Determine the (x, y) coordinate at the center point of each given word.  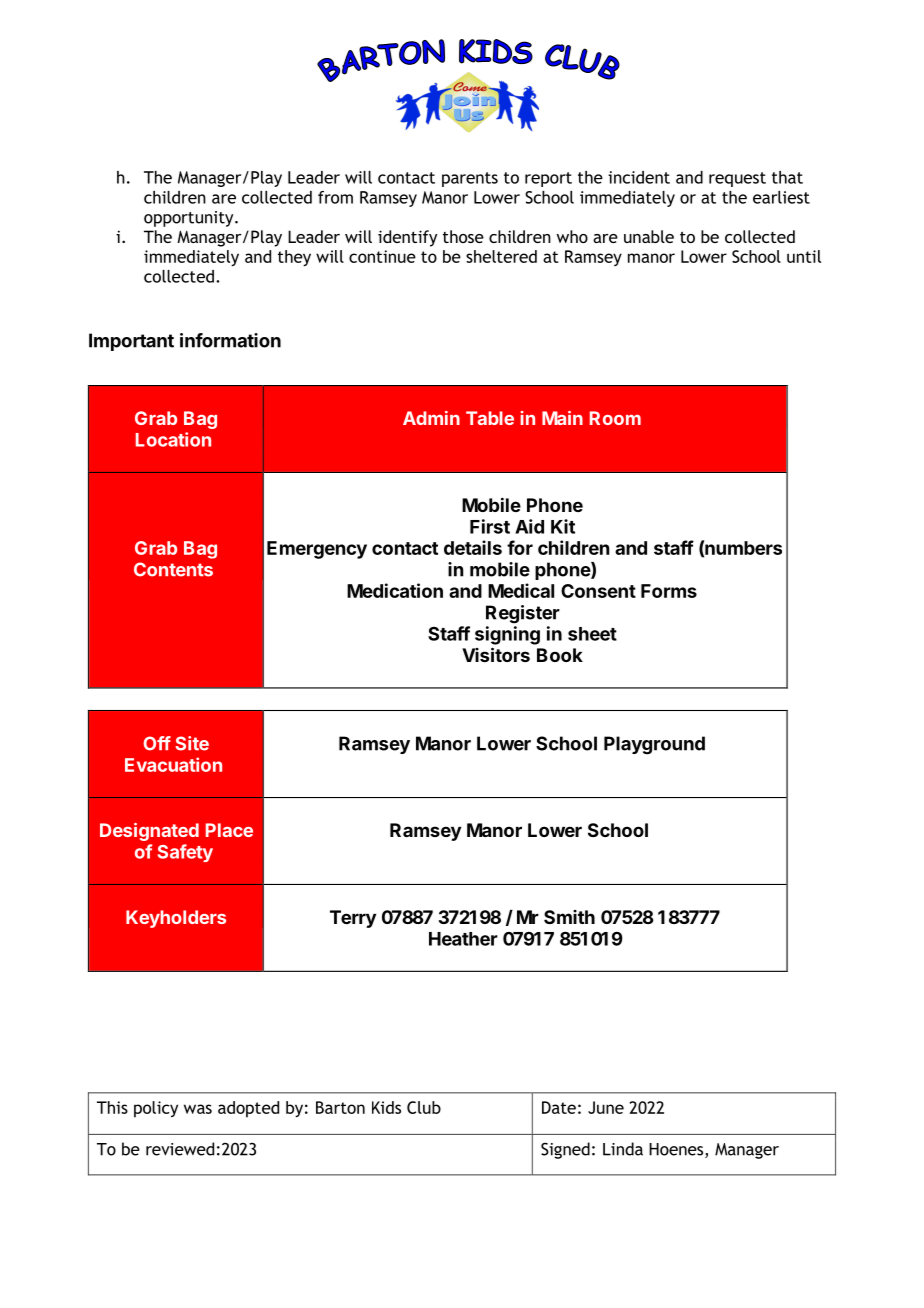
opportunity (190, 219)
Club (424, 1107)
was (198, 1109)
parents (470, 179)
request (737, 179)
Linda (623, 1149)
